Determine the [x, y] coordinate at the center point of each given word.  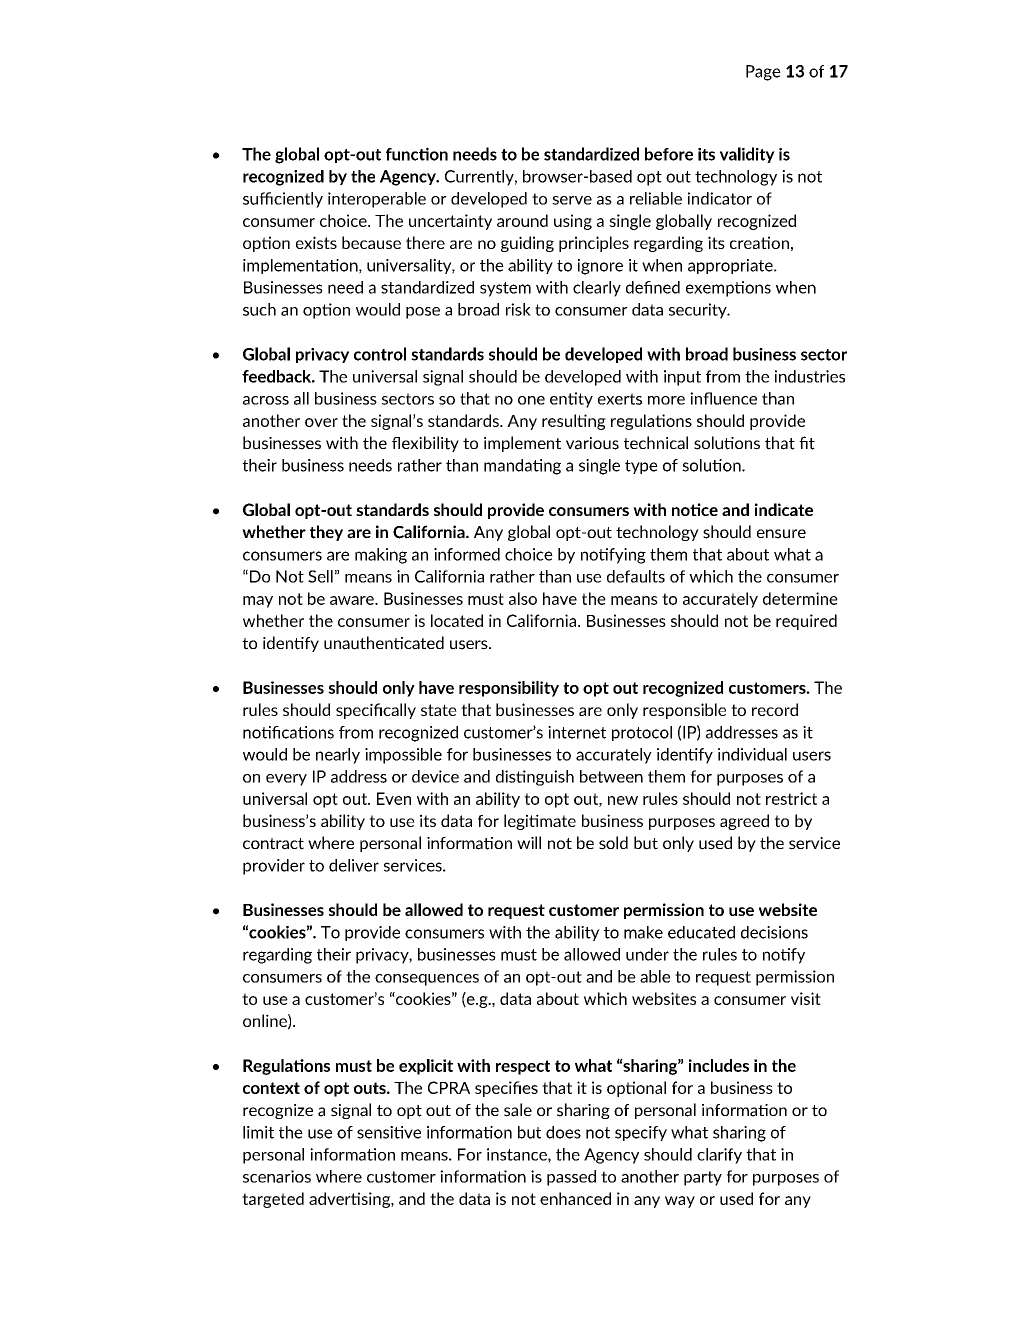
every [286, 780]
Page [763, 73]
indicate [784, 509]
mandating [522, 467]
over [321, 422]
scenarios [277, 1176]
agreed [744, 822]
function [417, 154]
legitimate [540, 822]
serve [572, 200]
